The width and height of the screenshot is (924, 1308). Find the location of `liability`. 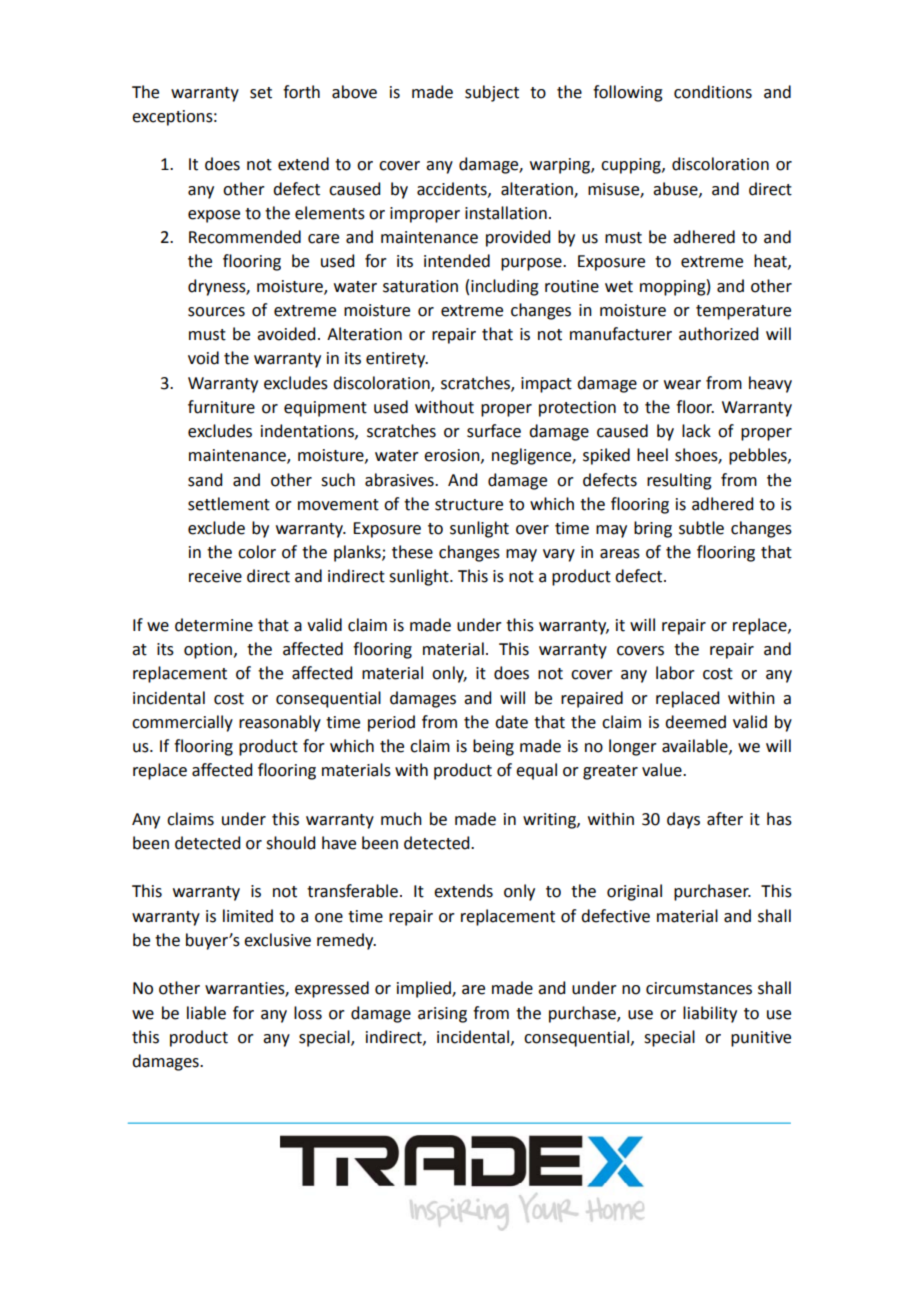

liability is located at coordinates (710, 1014).
